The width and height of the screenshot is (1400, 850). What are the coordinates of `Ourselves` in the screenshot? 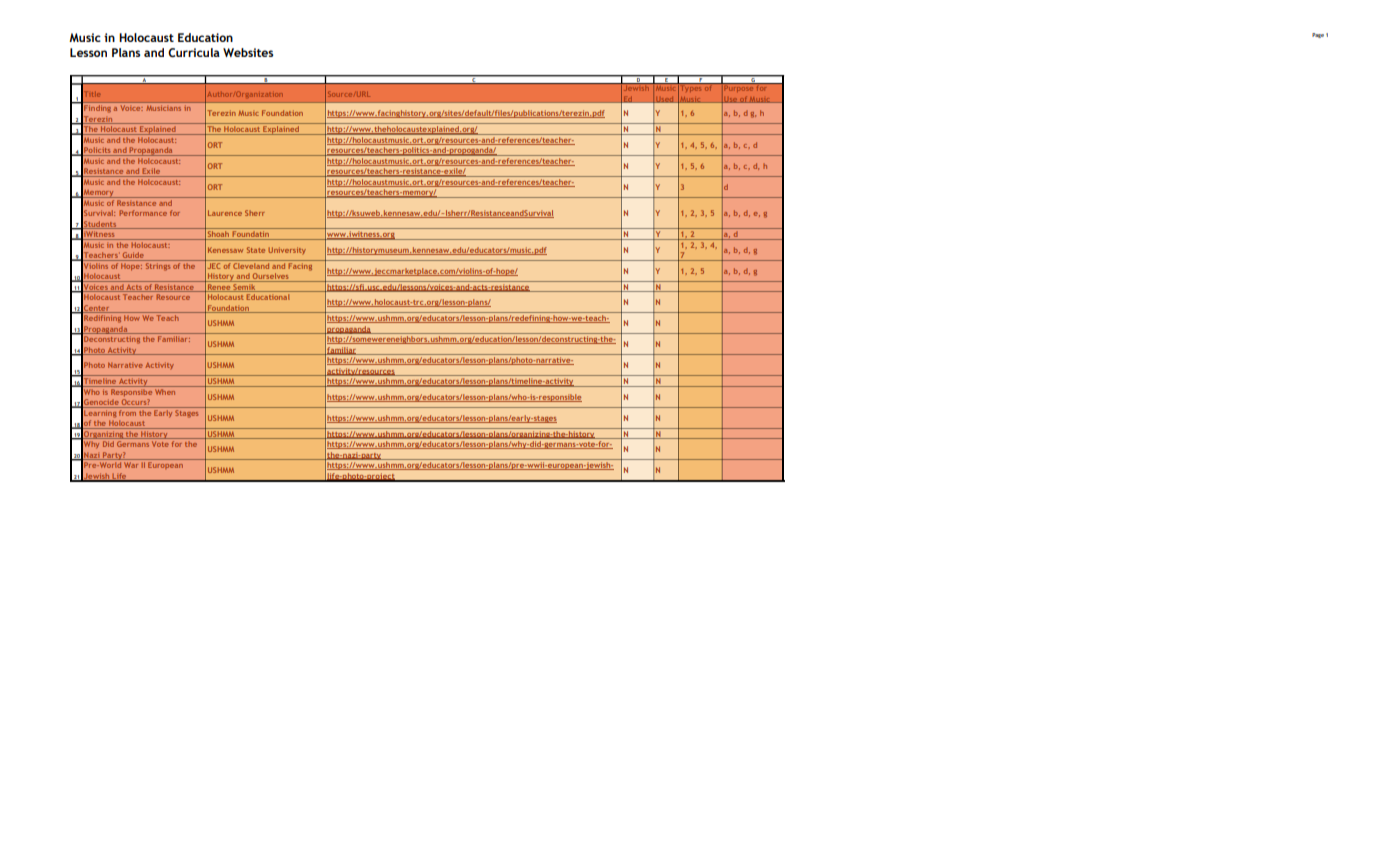 It's located at (271, 277).
